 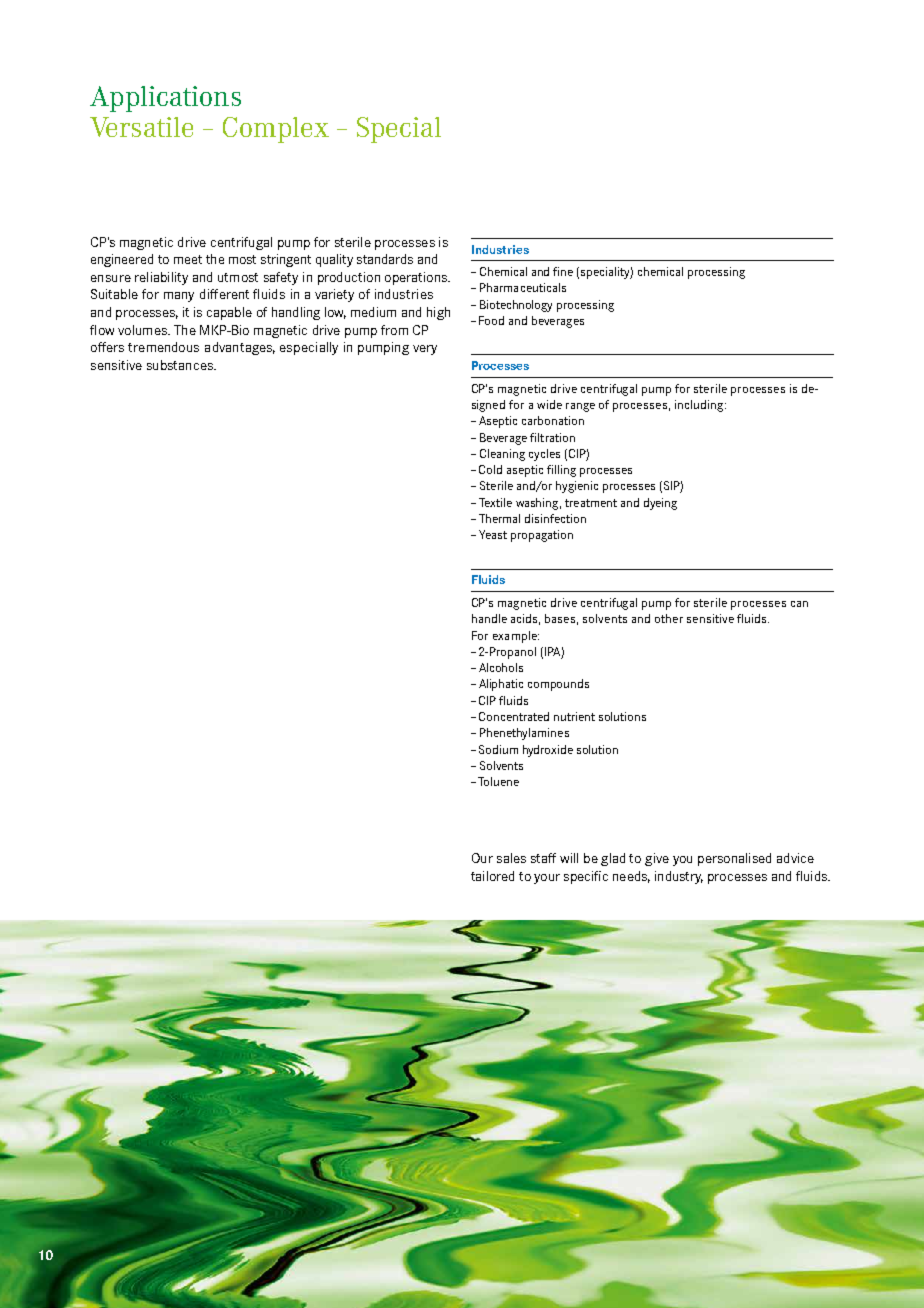 What do you see at coordinates (561, 619) in the document?
I see `bases` at bounding box center [561, 619].
